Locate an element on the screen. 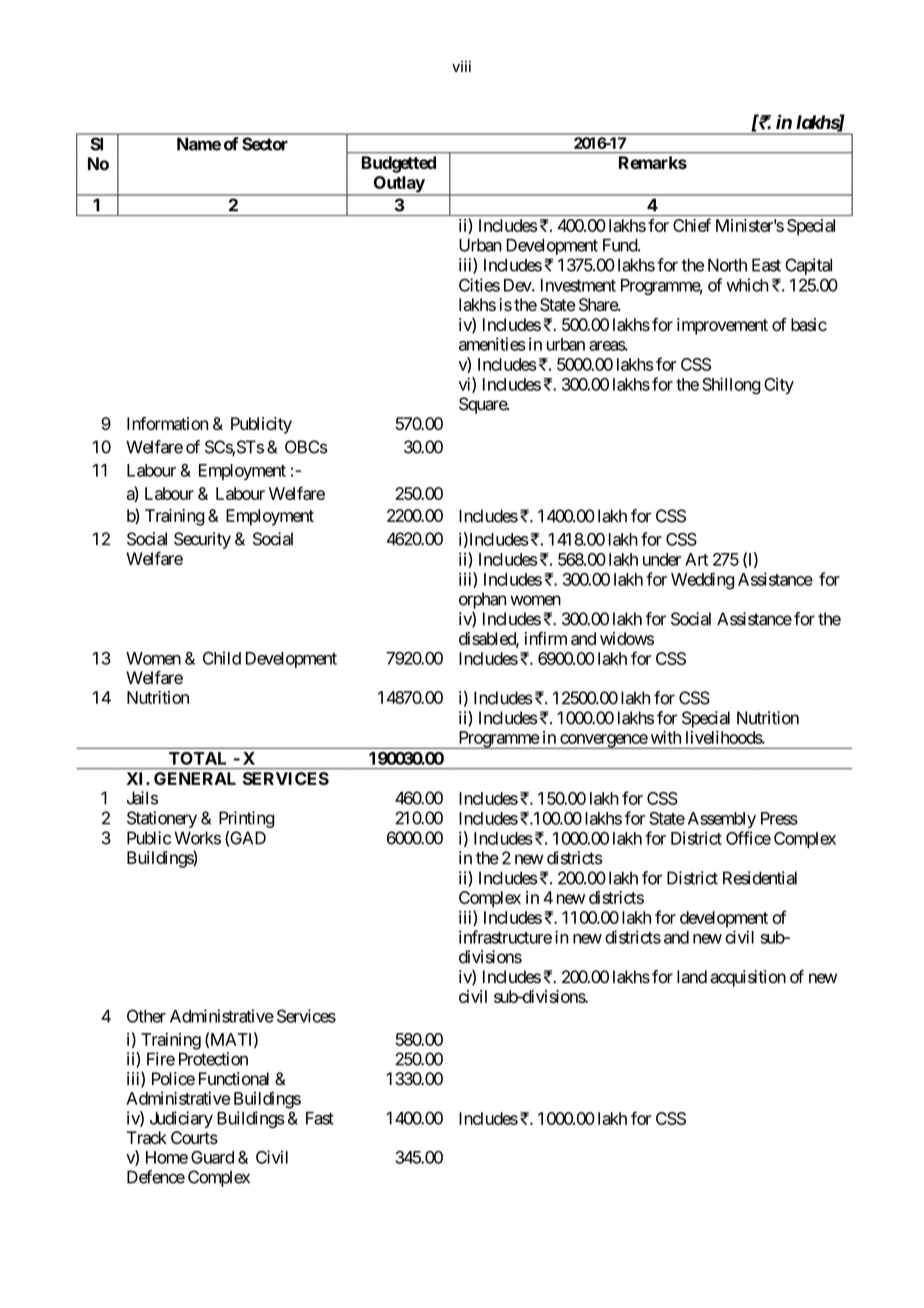 The height and width of the screenshot is (1308, 924). Assembly is located at coordinates (722, 820).
